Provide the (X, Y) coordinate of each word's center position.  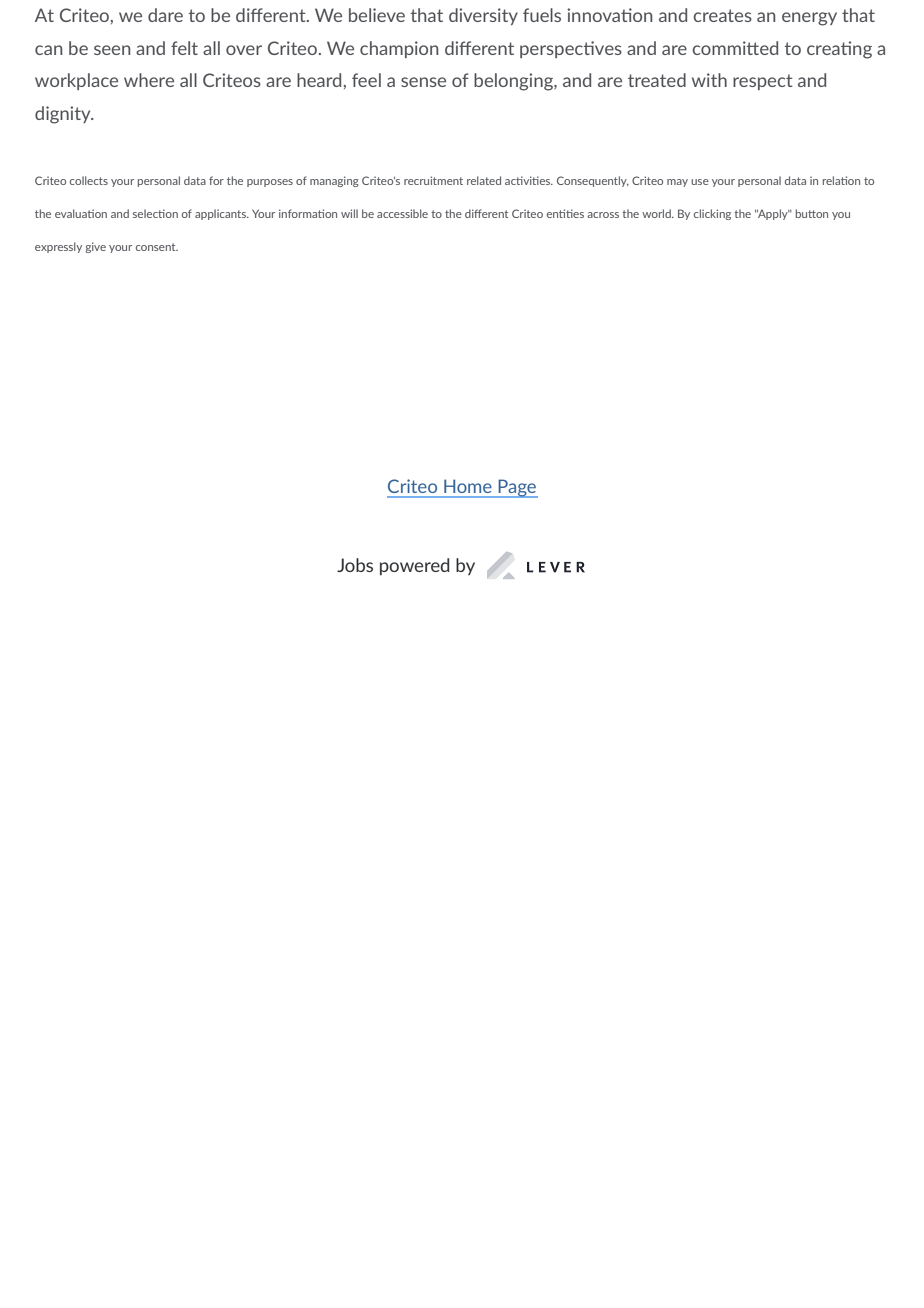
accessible (402, 213)
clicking (712, 214)
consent (157, 247)
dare (165, 15)
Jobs (355, 565)
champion (399, 49)
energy (809, 19)
